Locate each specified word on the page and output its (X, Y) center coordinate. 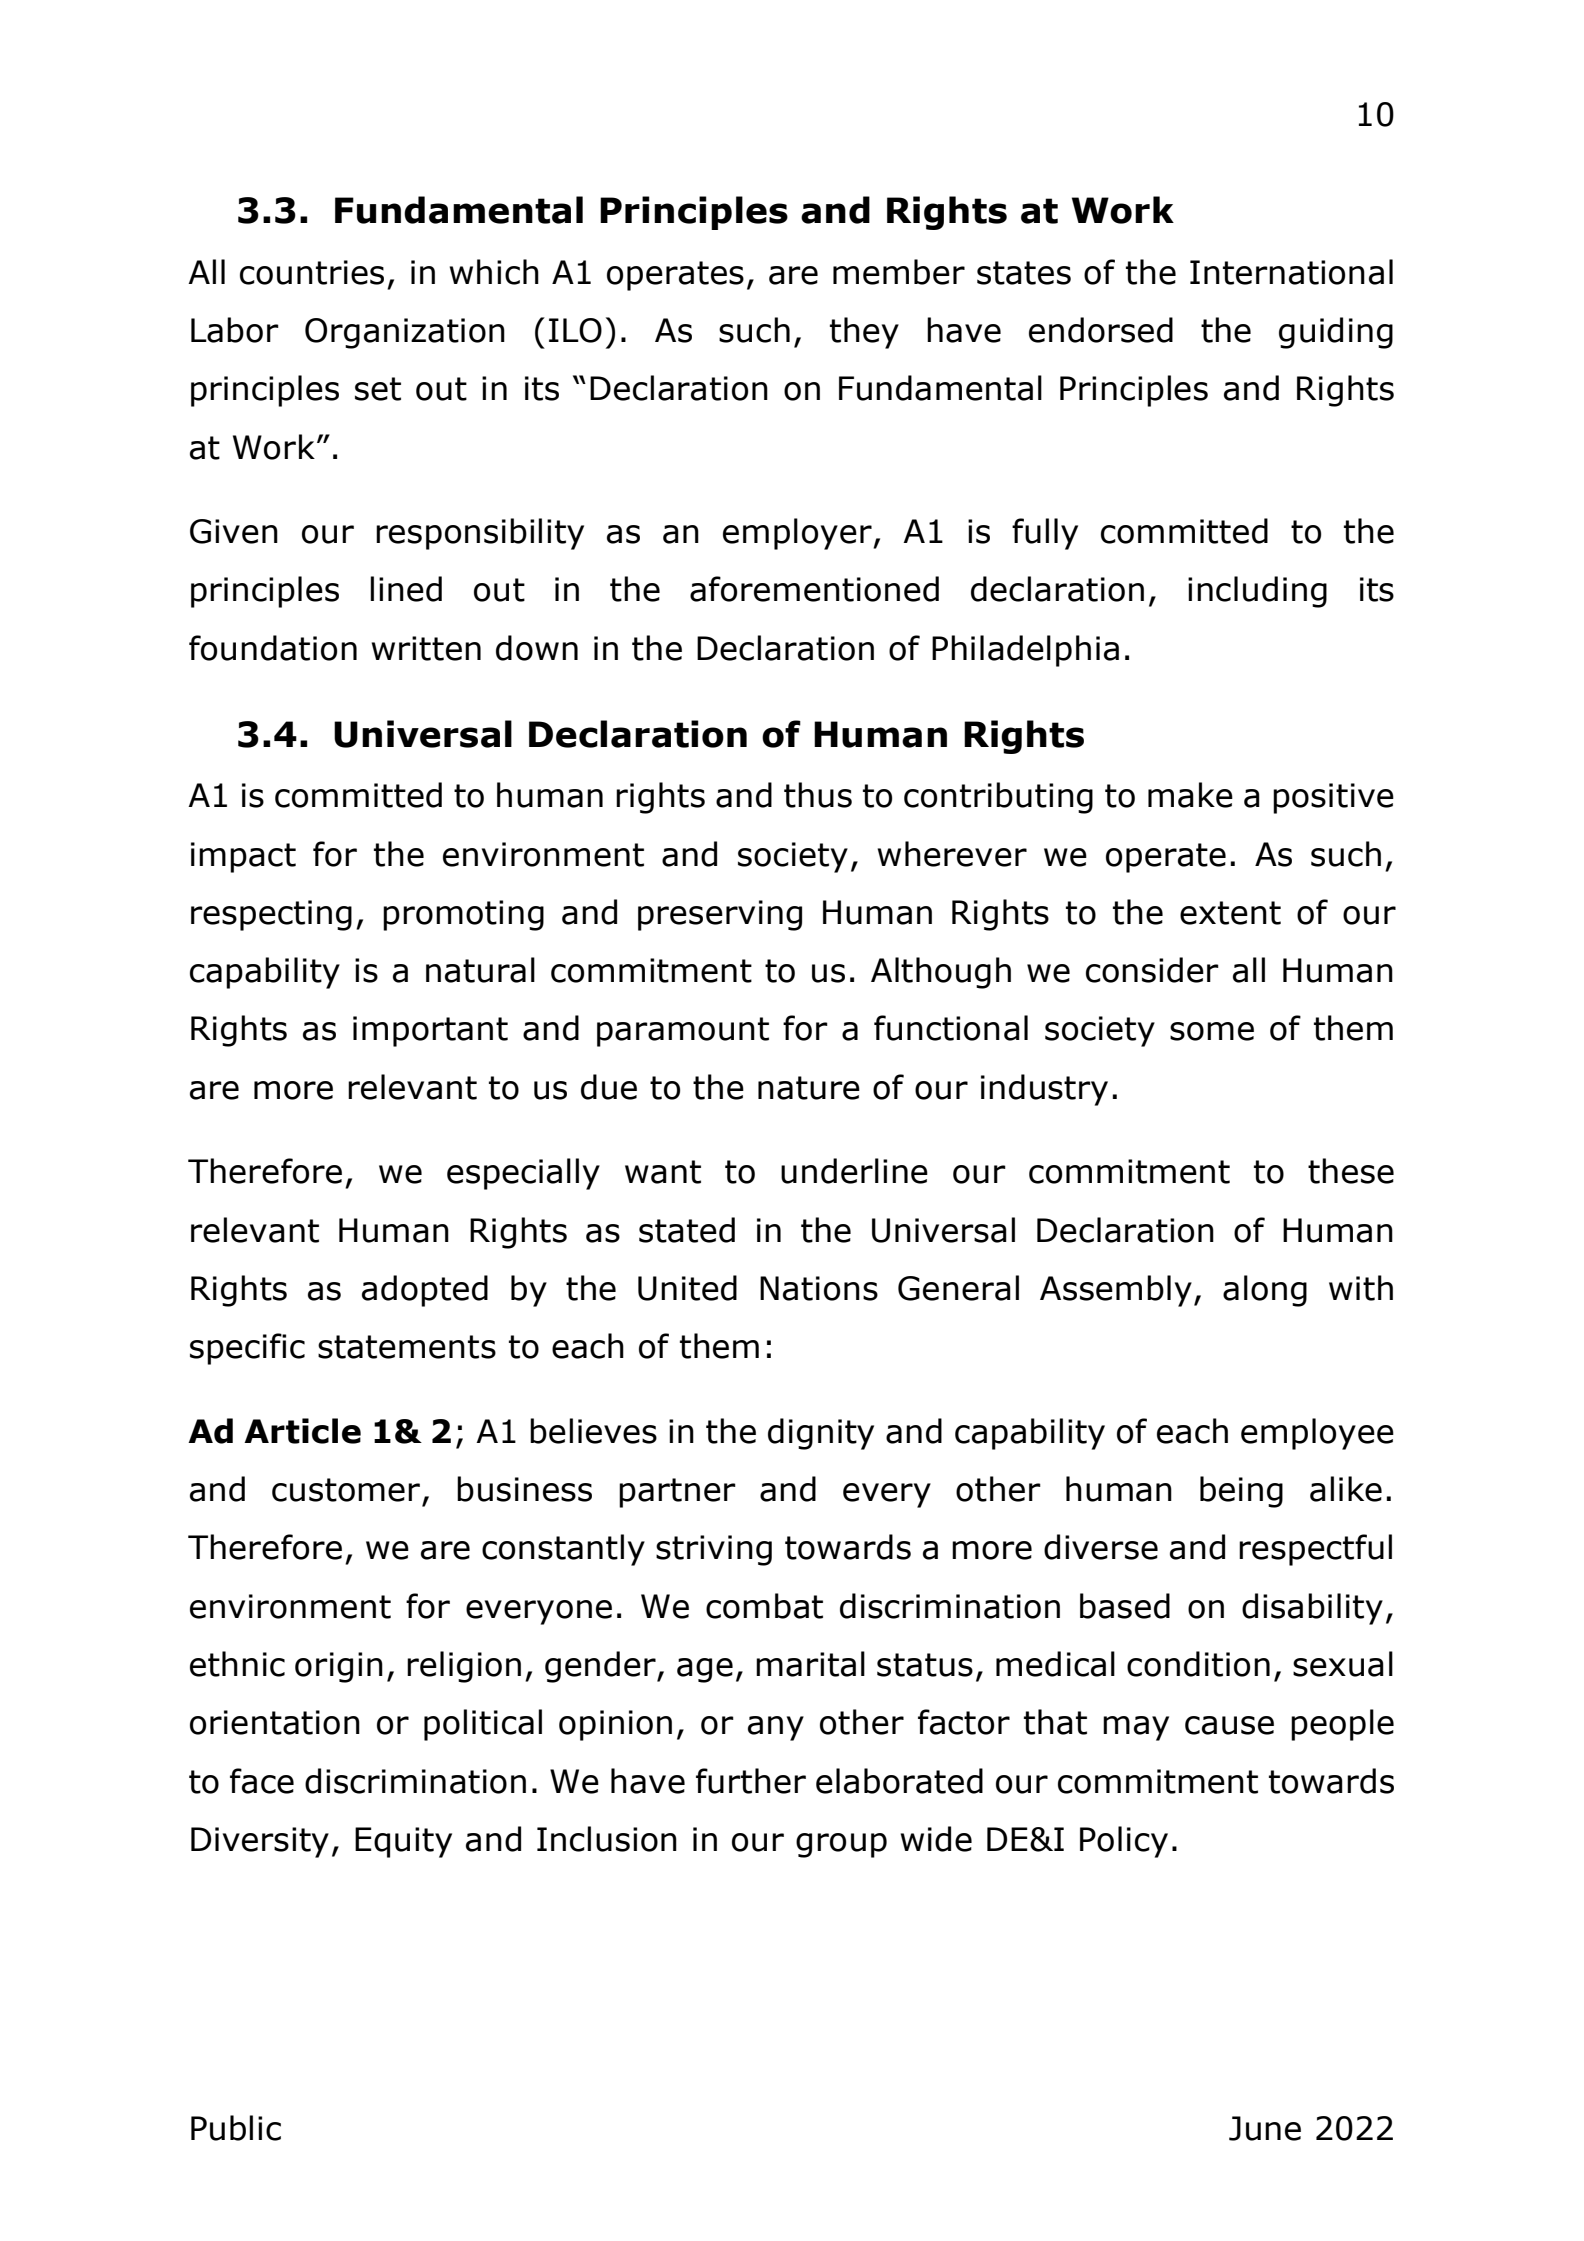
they (864, 333)
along (1265, 1291)
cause (1229, 1725)
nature (809, 1088)
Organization (405, 333)
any (776, 1728)
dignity (821, 1434)
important (430, 1031)
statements (407, 1347)
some (1212, 1031)
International (1291, 272)
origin (339, 1667)
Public (236, 2128)
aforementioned (814, 589)
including (1257, 592)
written (426, 648)
